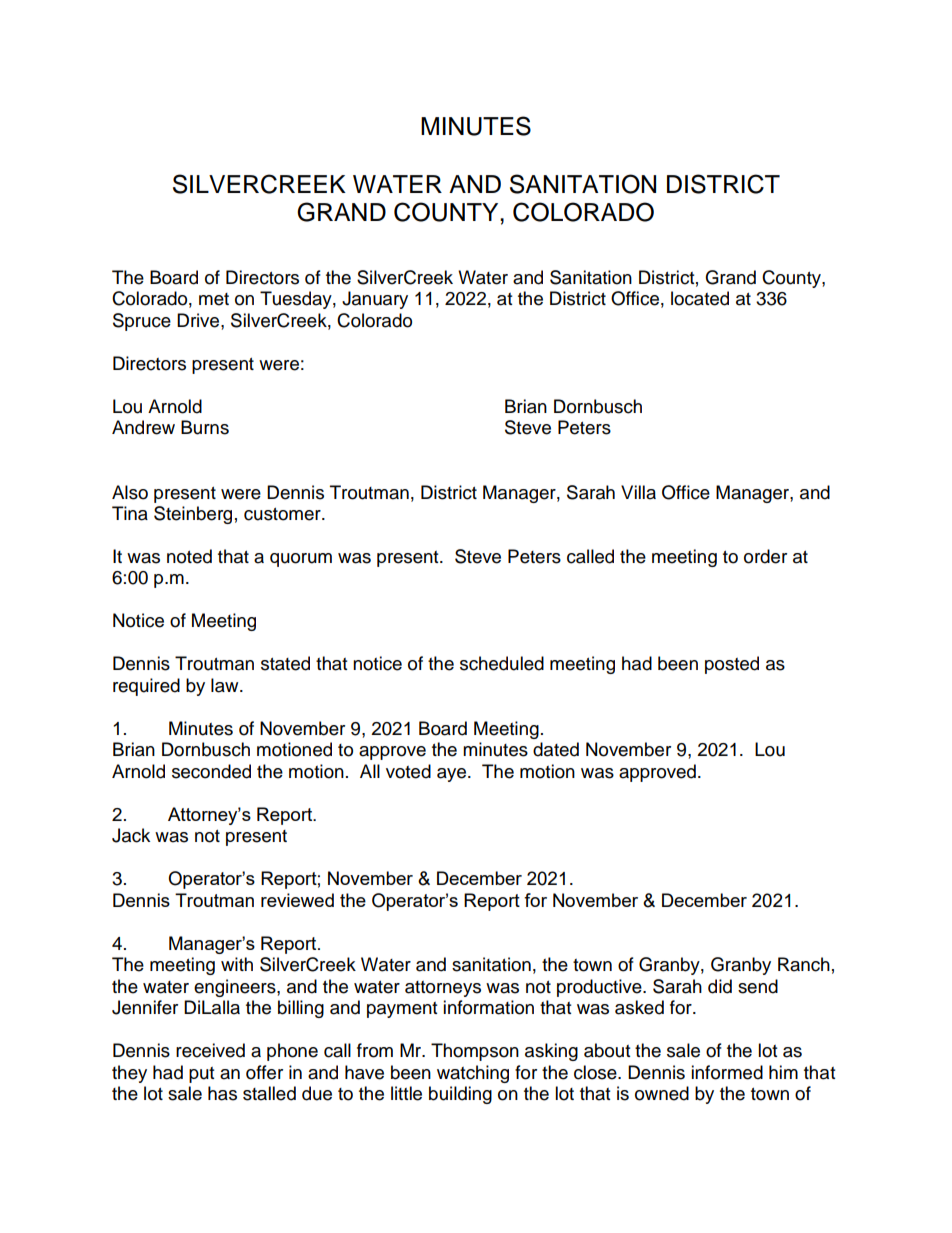 Image resolution: width=952 pixels, height=1233 pixels. What do you see at coordinates (556, 749) in the image?
I see `dated` at bounding box center [556, 749].
